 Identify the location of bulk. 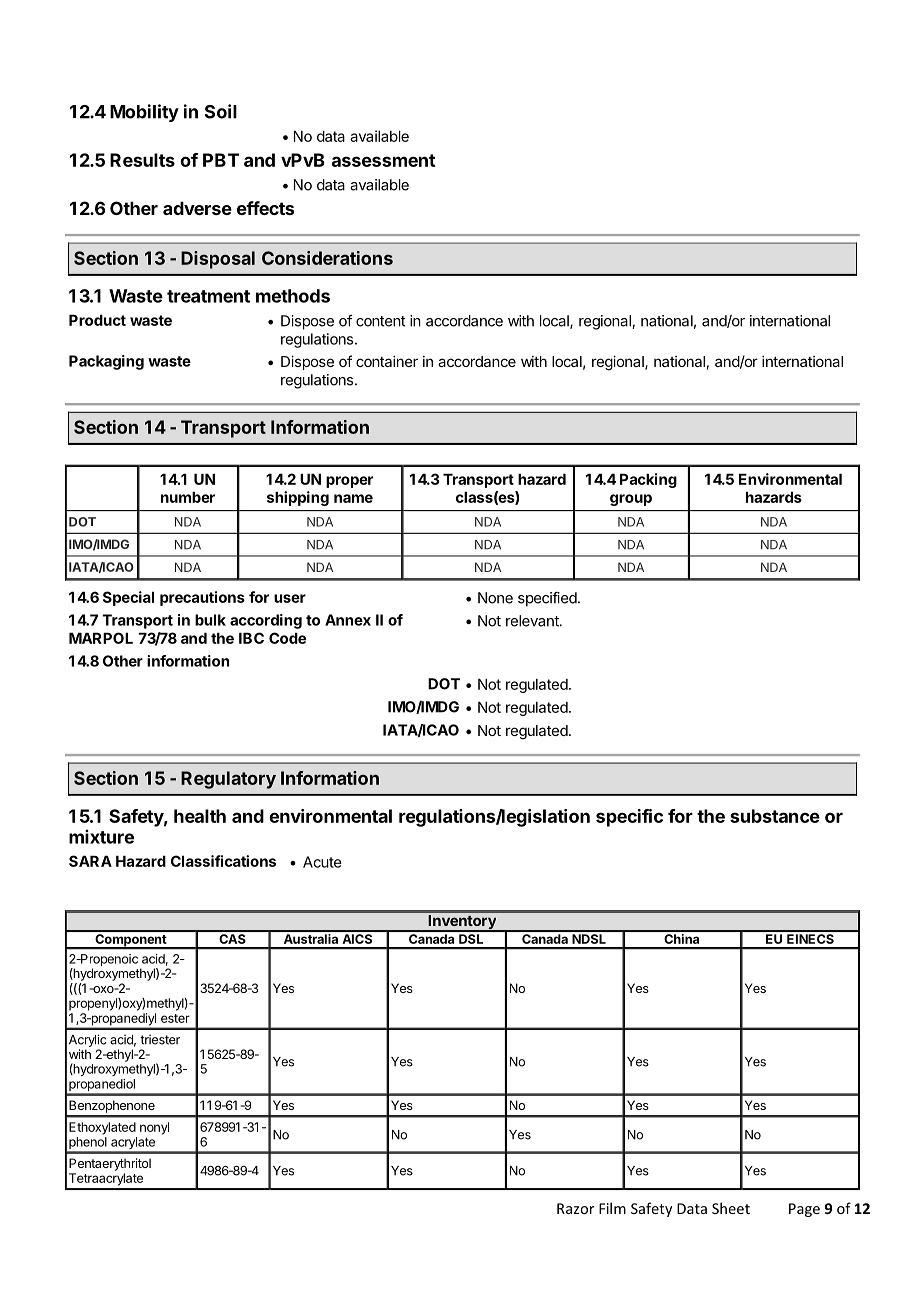
(210, 620).
